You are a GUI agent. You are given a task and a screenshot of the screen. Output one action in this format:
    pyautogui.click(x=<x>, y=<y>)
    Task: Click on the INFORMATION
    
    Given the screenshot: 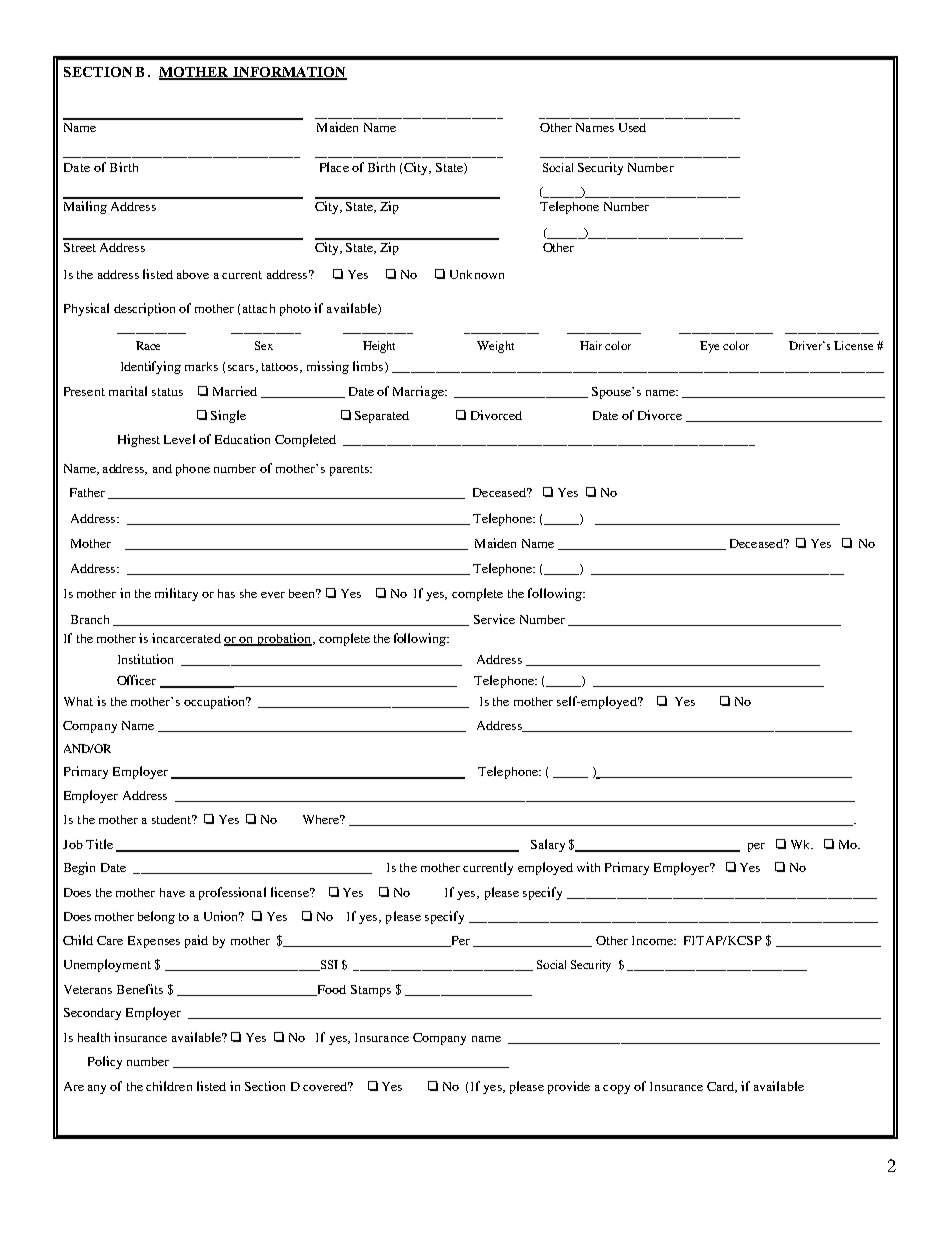 What is the action you would take?
    pyautogui.click(x=289, y=73)
